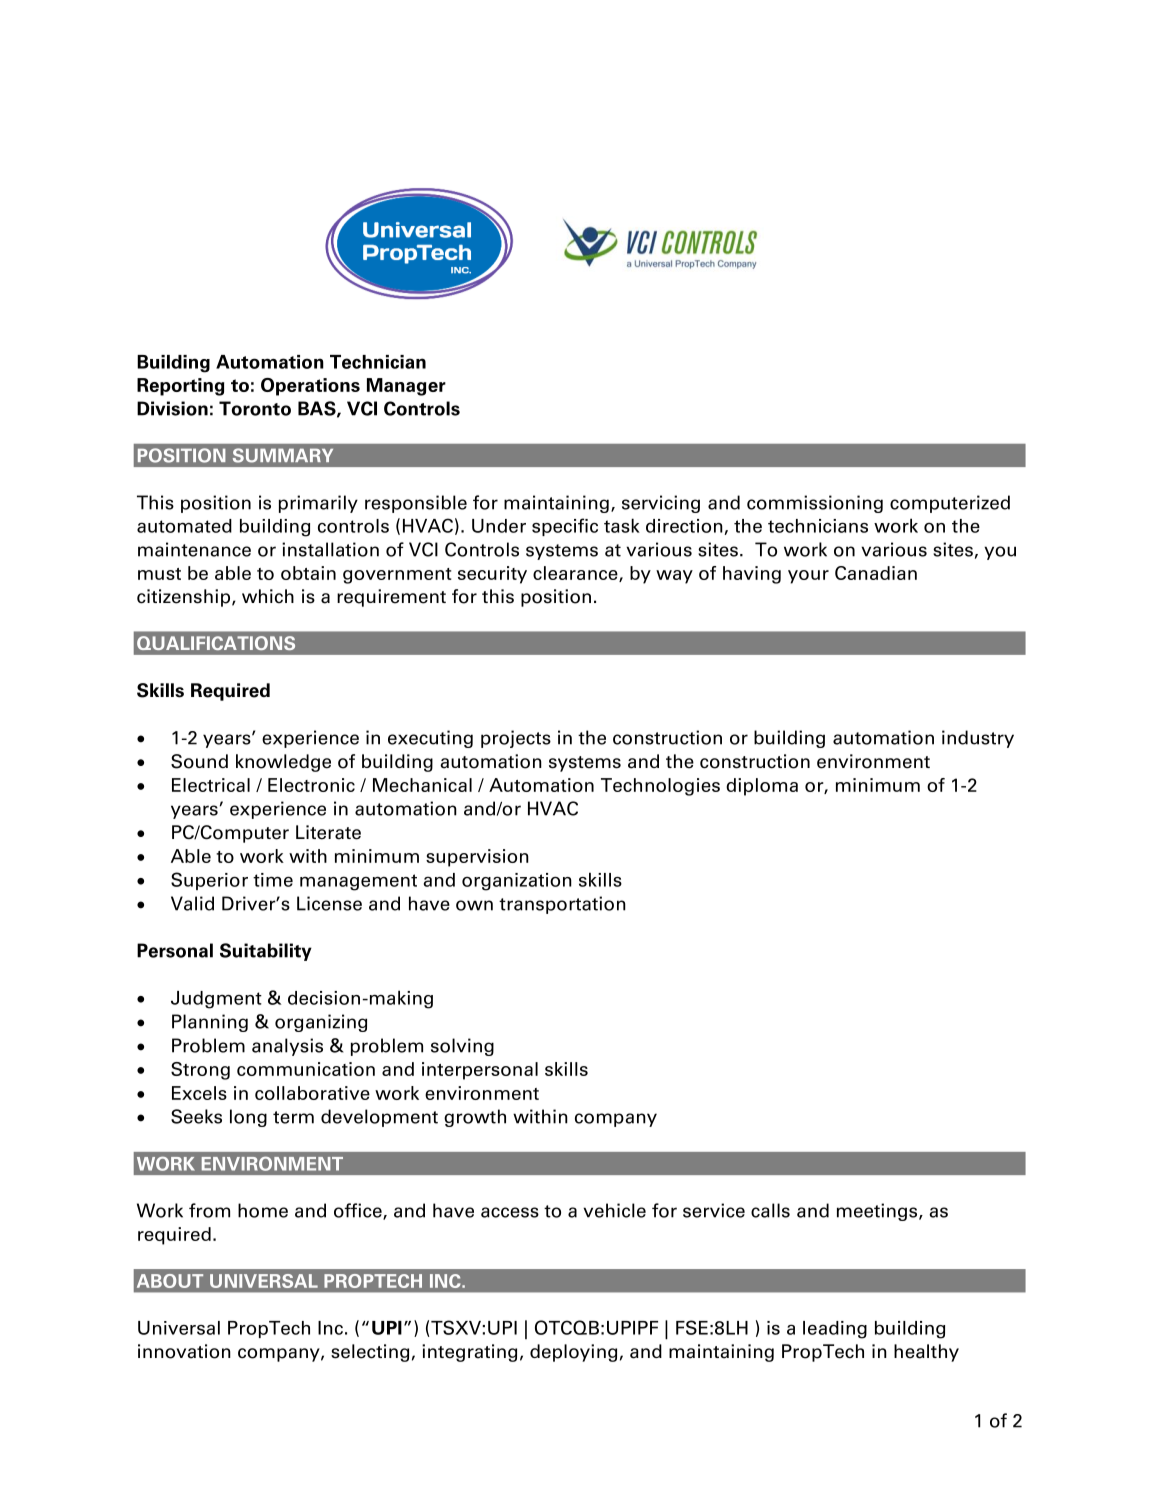 The image size is (1159, 1500). Describe the element at coordinates (835, 1330) in the page. I see `leading` at that location.
